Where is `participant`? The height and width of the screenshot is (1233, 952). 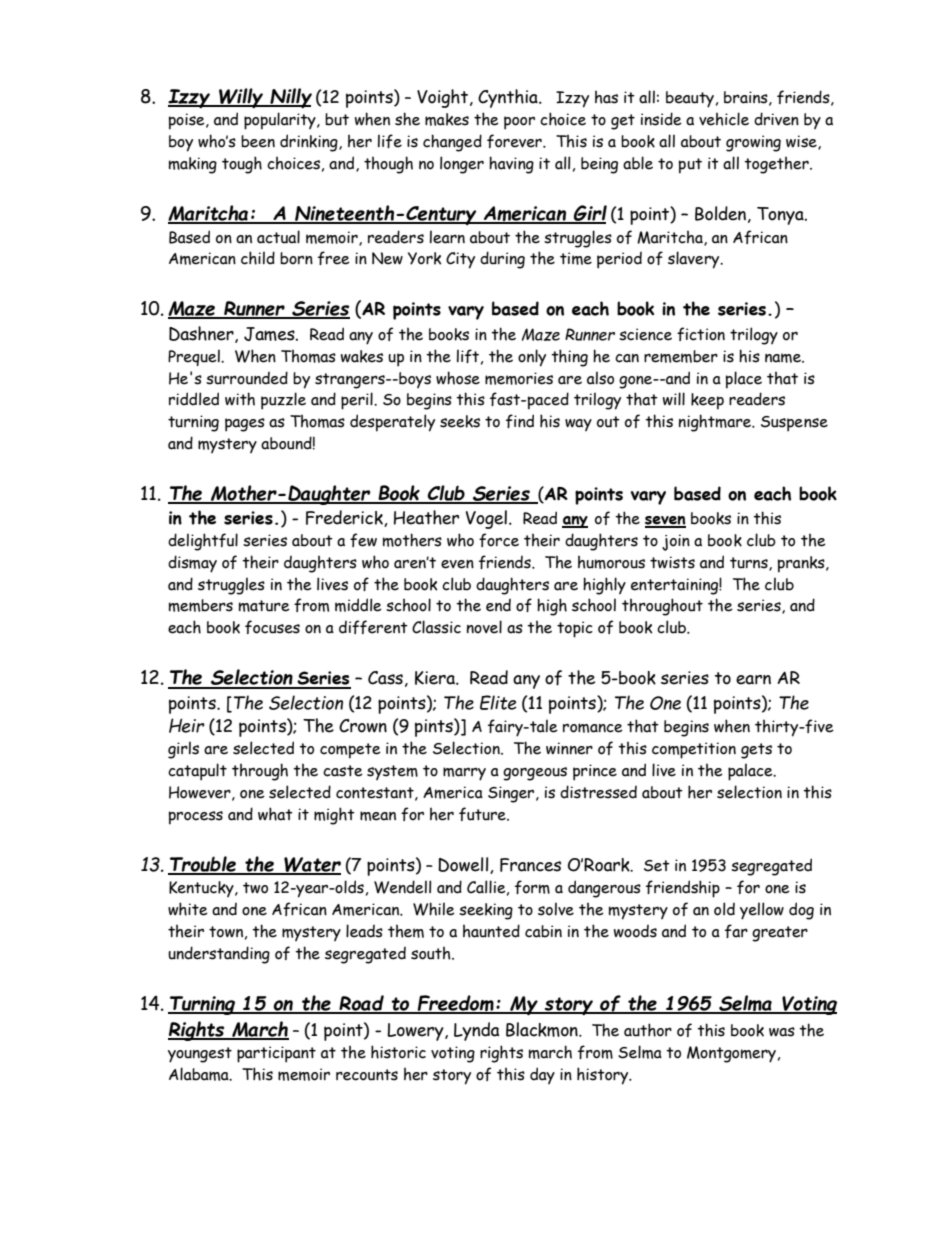
participant is located at coordinates (276, 1054).
